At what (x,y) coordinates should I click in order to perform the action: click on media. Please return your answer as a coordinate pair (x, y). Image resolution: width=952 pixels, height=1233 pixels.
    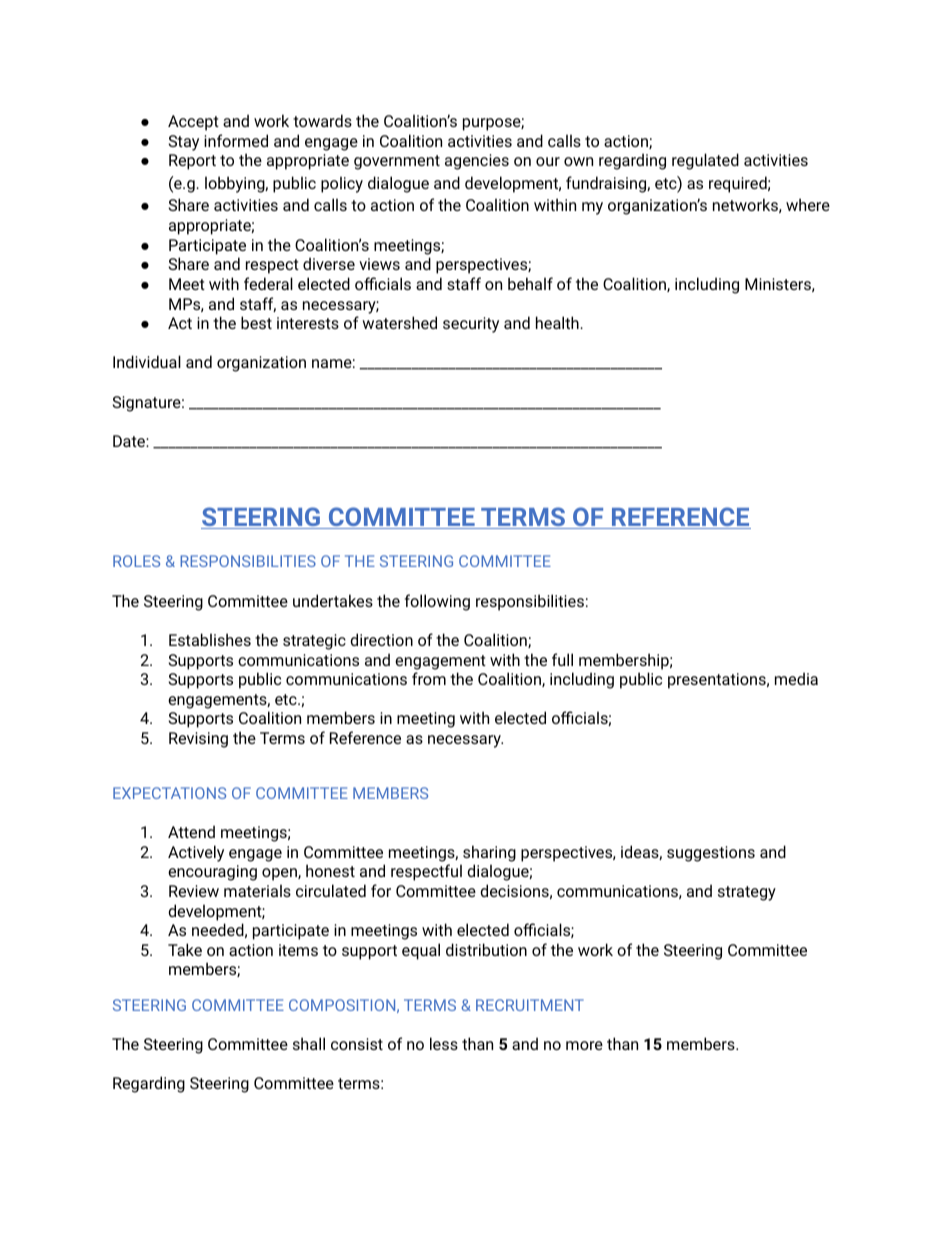
    Looking at the image, I should click on (796, 678).
